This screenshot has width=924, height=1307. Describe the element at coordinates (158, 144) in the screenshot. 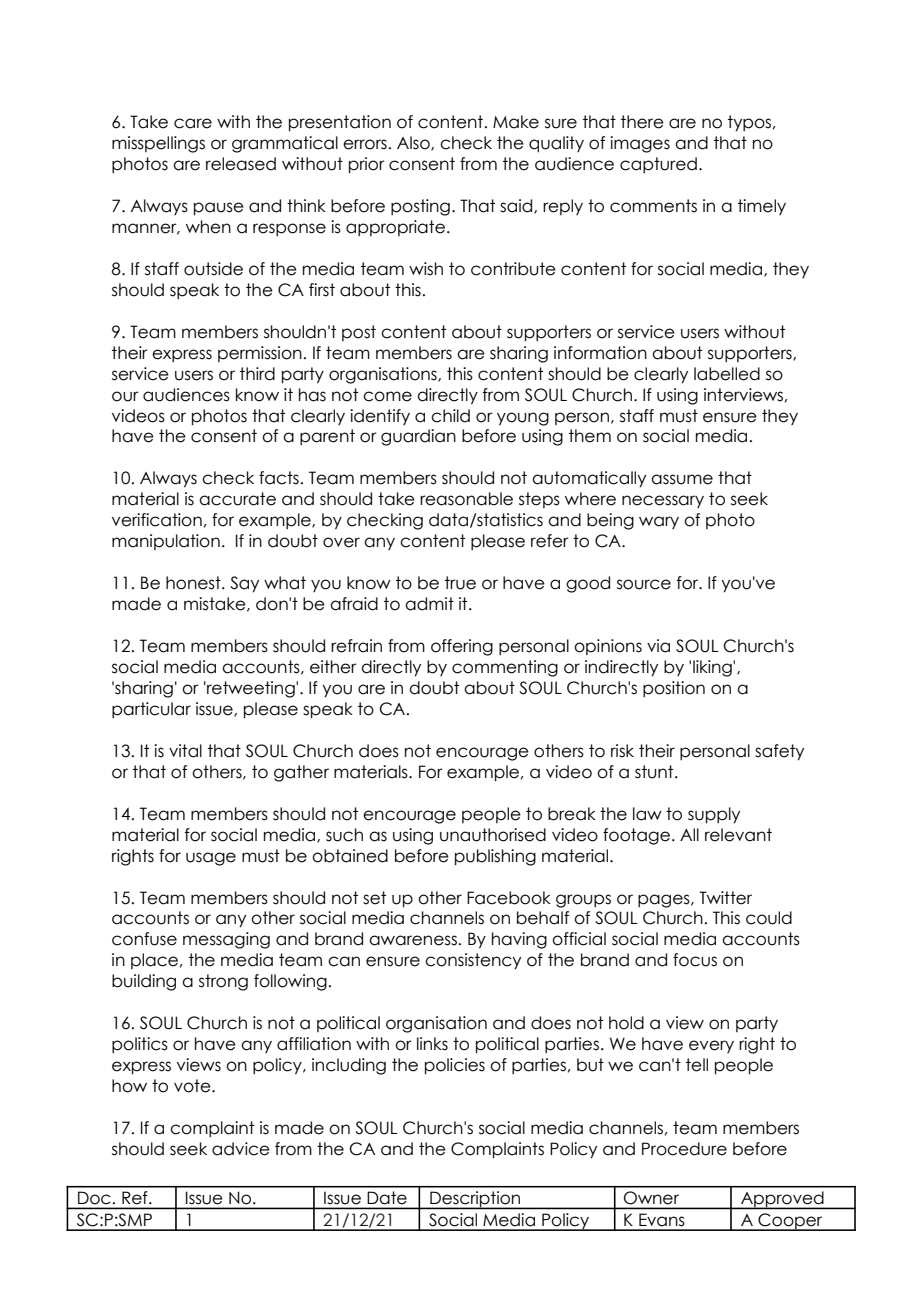

I see `misspellings` at that location.
